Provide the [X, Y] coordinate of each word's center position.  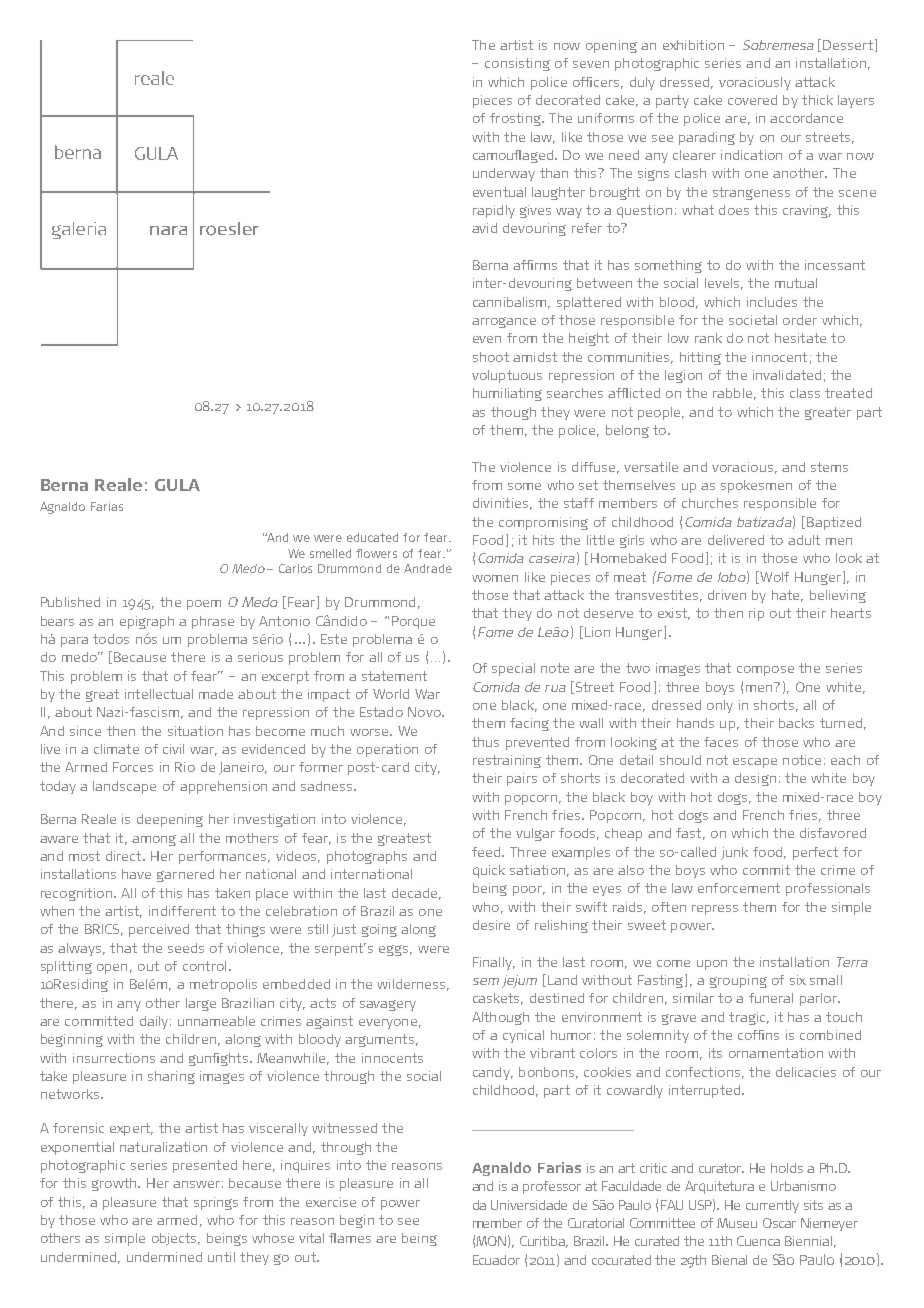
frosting [516, 119]
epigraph [147, 622]
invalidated [787, 375]
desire [491, 925]
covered [752, 100]
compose [765, 671]
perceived [159, 930]
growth [115, 1184]
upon [712, 965]
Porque [413, 622]
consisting [517, 64]
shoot [491, 357]
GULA [177, 485]
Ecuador [496, 1260]
